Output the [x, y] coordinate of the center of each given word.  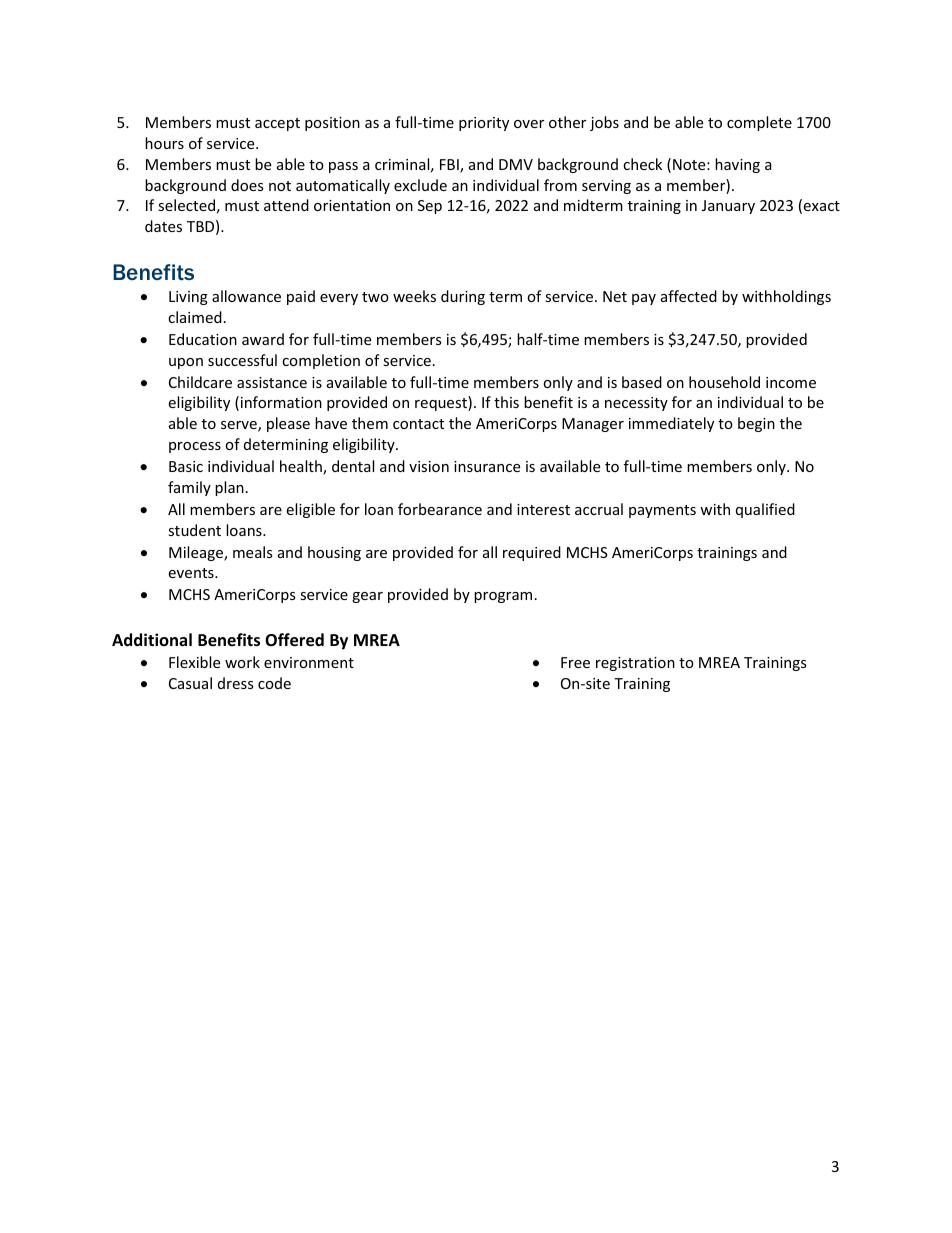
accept [277, 124]
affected [689, 296]
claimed [195, 317]
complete [759, 123]
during [463, 297]
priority [484, 124]
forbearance [440, 509]
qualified [765, 510]
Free [575, 662]
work [242, 662]
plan [229, 488]
